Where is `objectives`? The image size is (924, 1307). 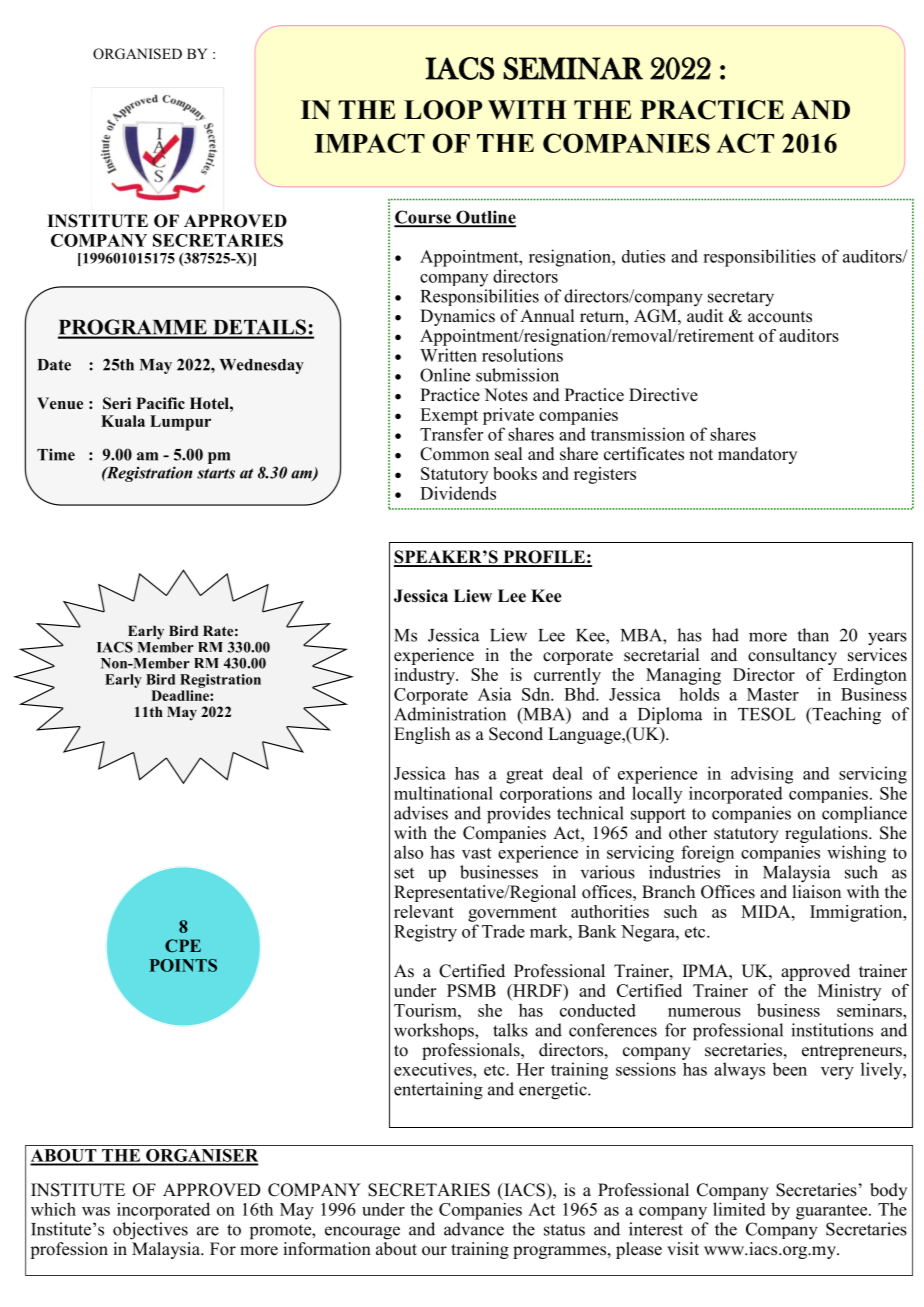
objectives is located at coordinates (150, 1231).
